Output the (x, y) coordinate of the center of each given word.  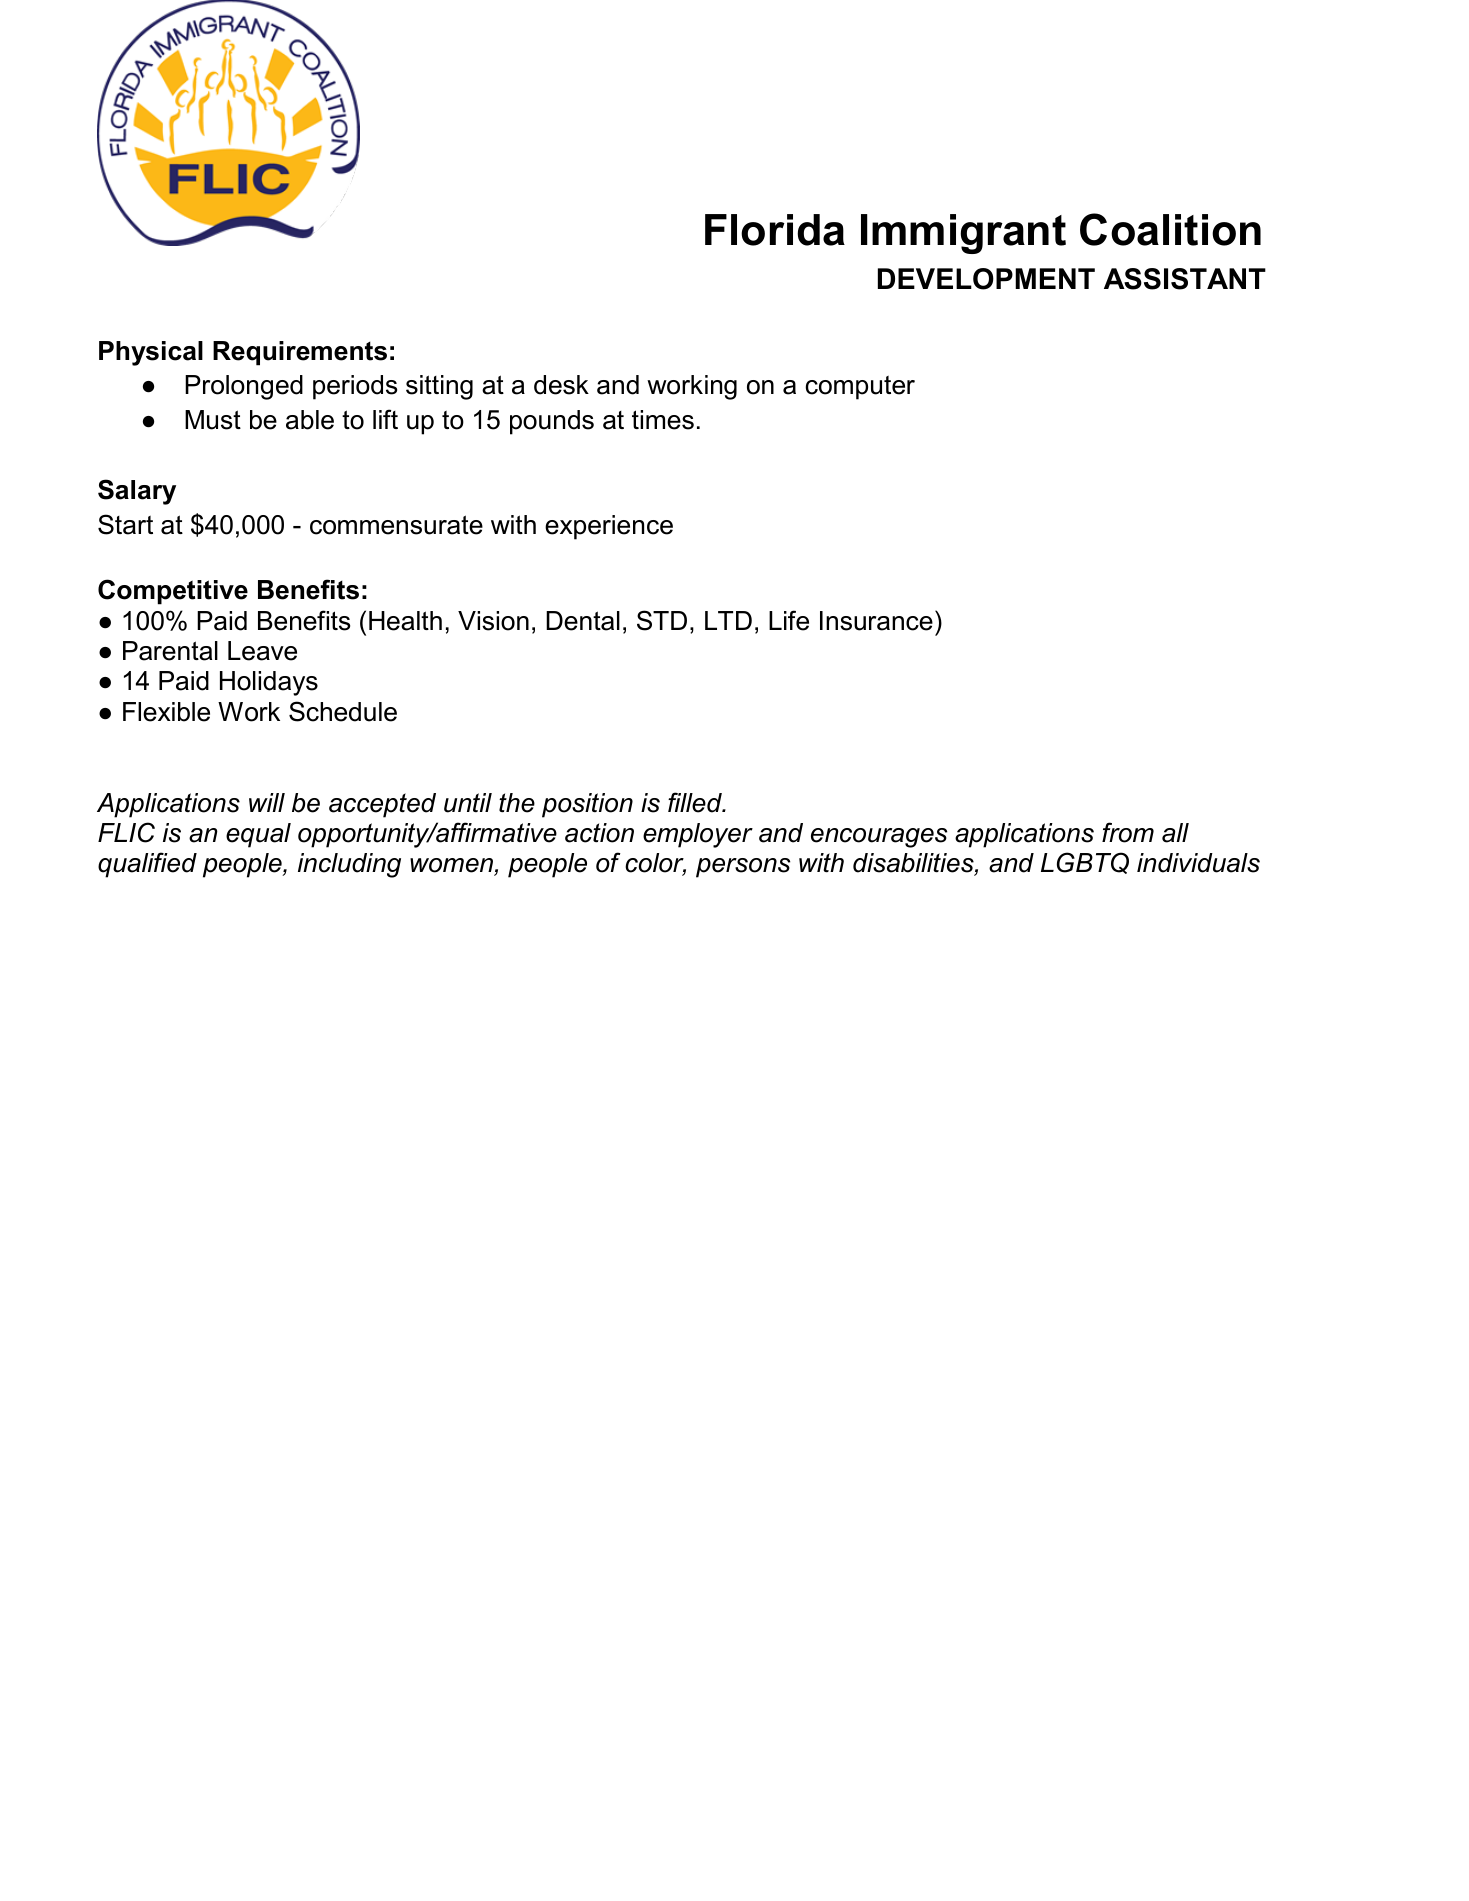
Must (213, 420)
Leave (262, 651)
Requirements (300, 353)
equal (258, 835)
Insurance (876, 621)
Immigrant (963, 234)
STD (662, 620)
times (663, 420)
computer (860, 388)
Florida (775, 230)
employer (698, 835)
